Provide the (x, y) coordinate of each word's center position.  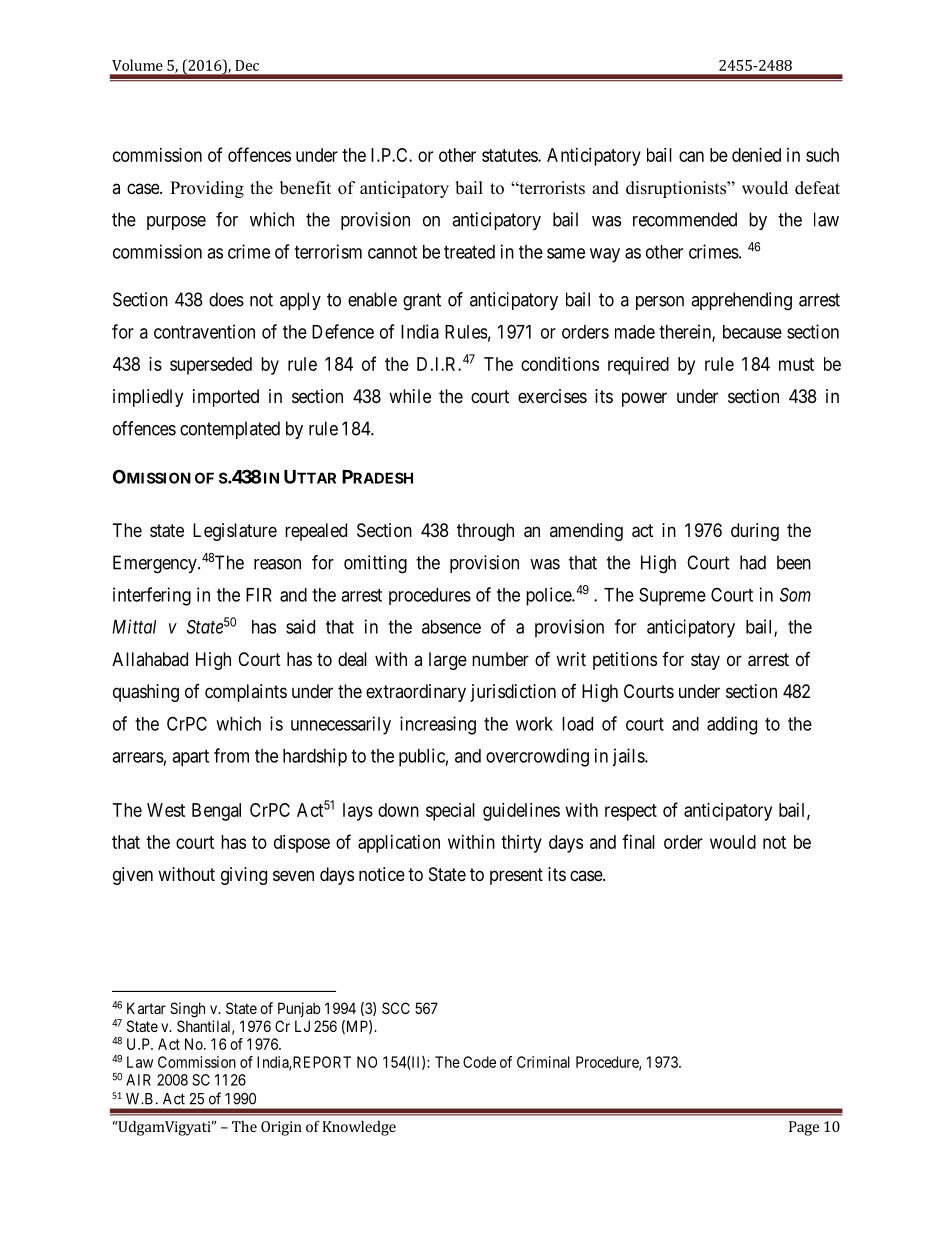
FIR (259, 595)
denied (756, 155)
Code (479, 1062)
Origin (281, 1128)
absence (451, 627)
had (753, 562)
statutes (510, 155)
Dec (247, 65)
